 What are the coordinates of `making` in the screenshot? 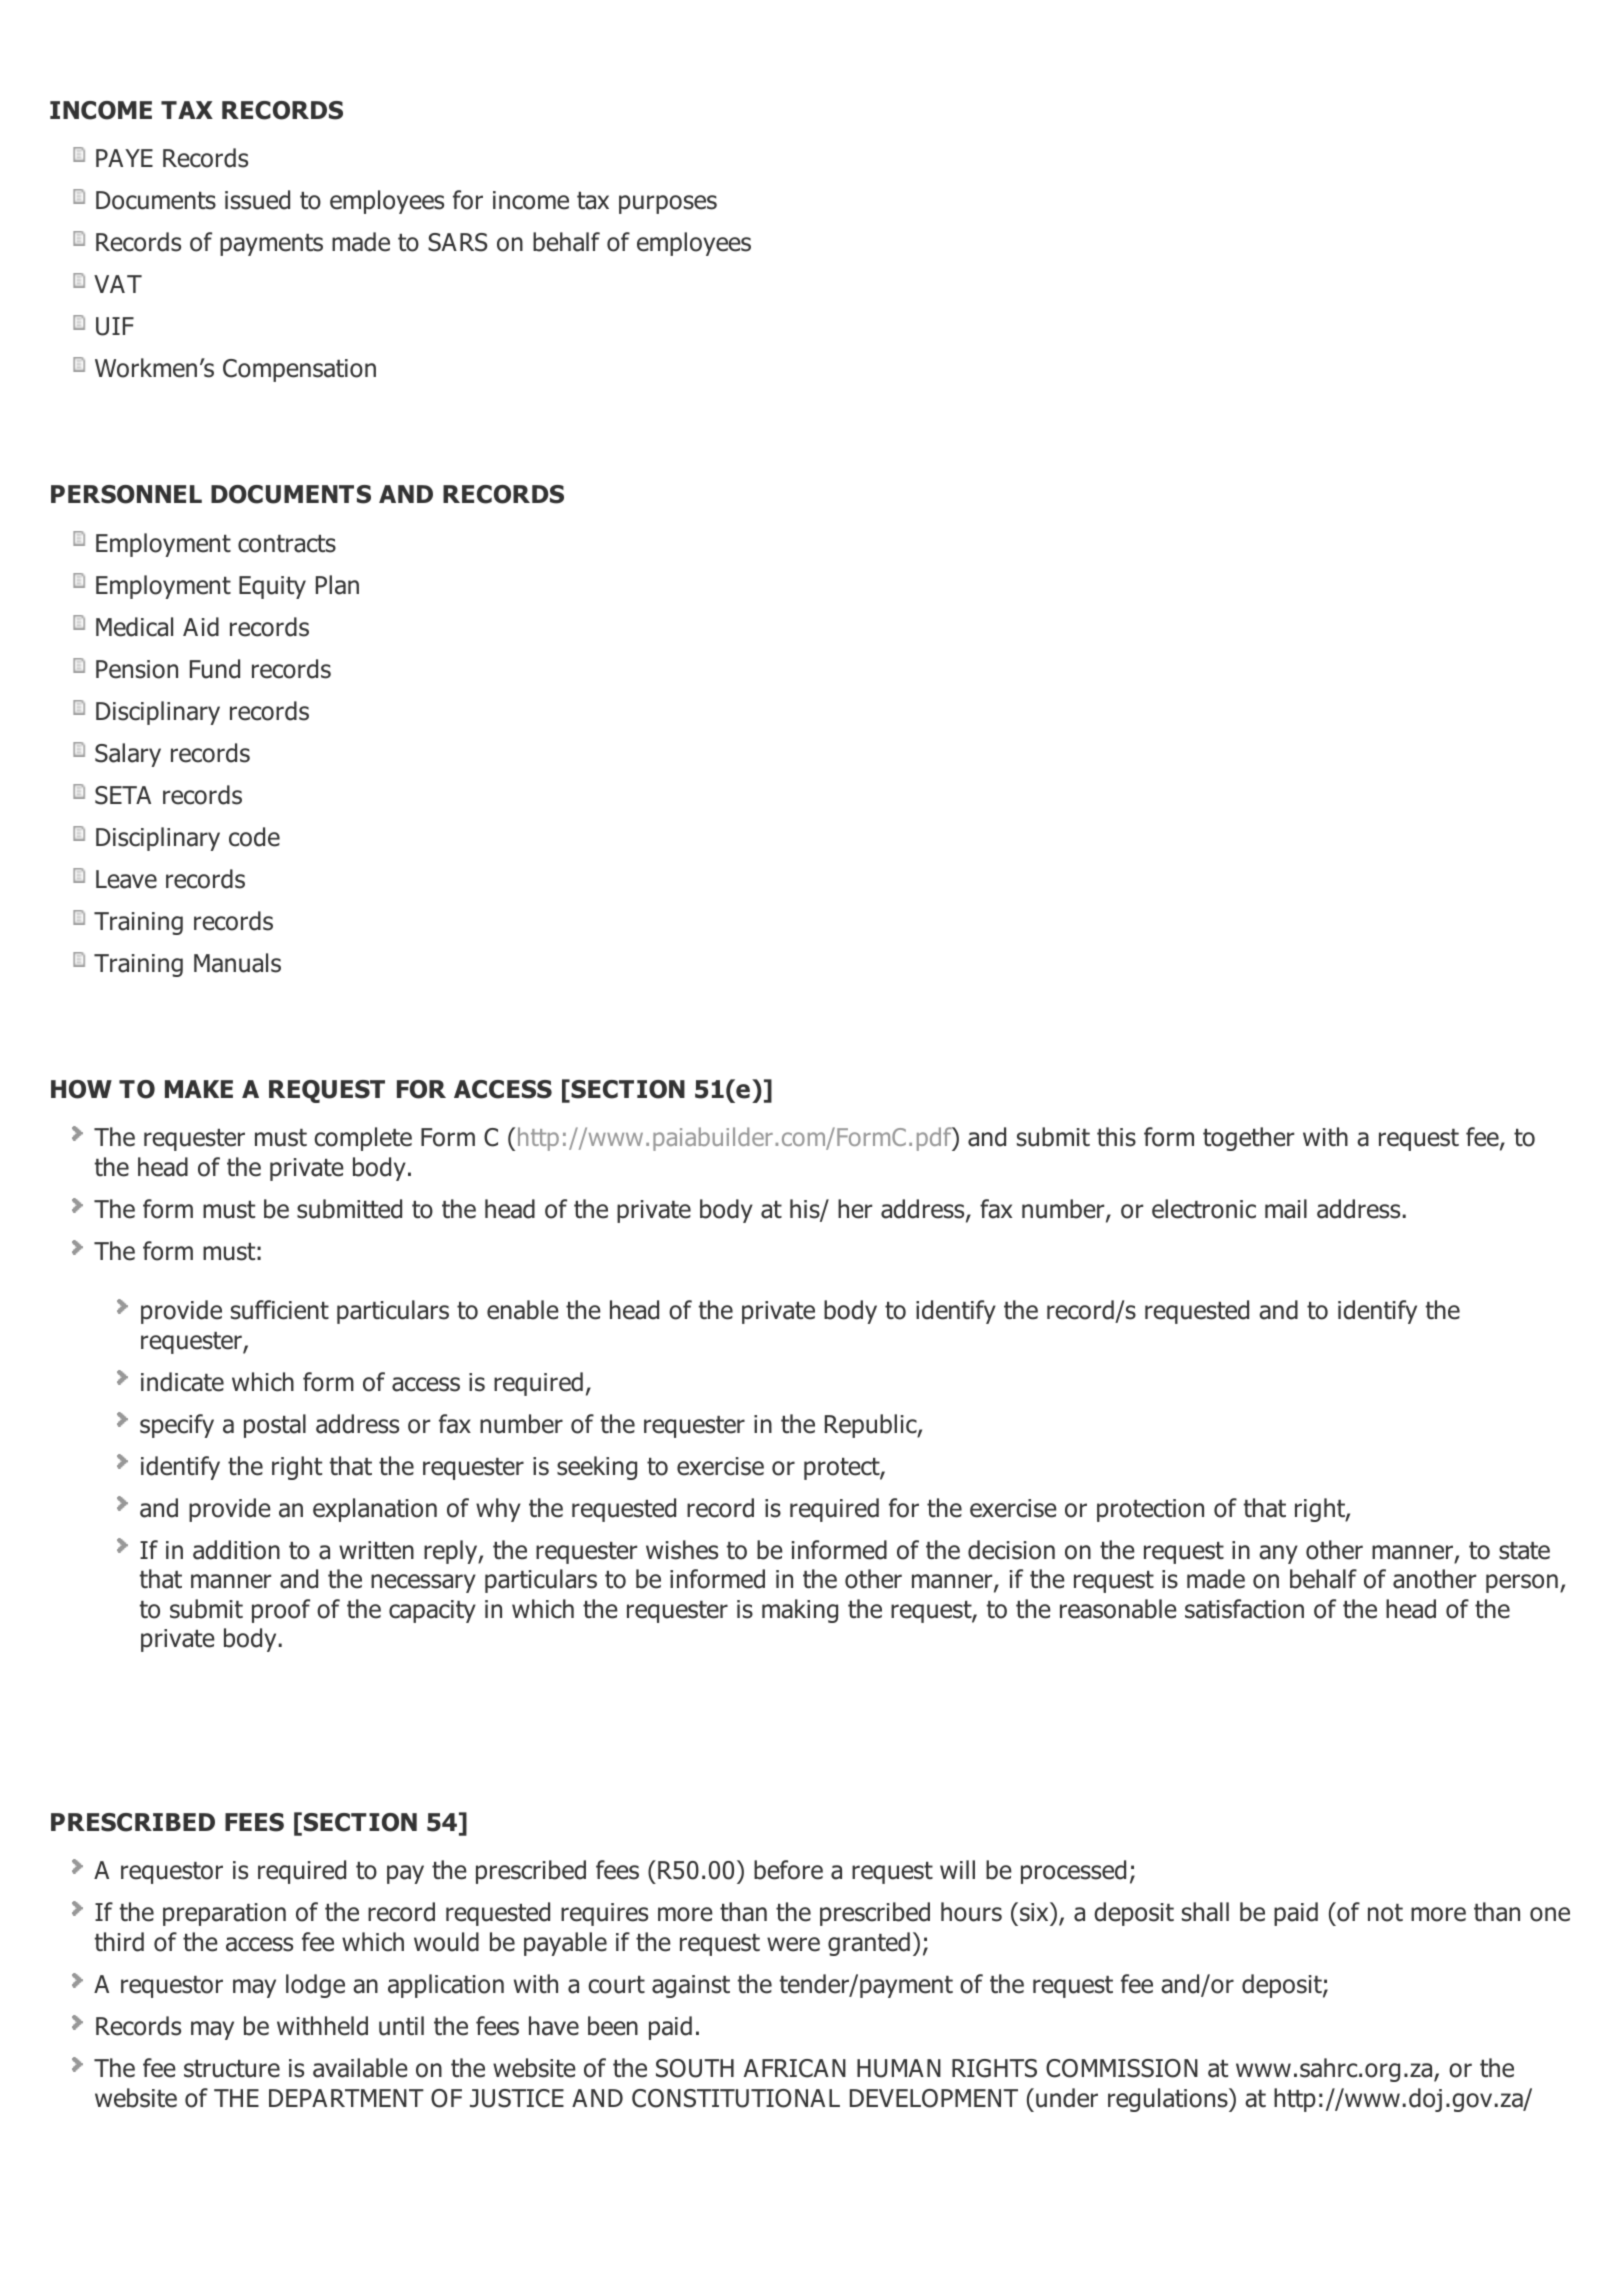 It's located at (800, 1611).
